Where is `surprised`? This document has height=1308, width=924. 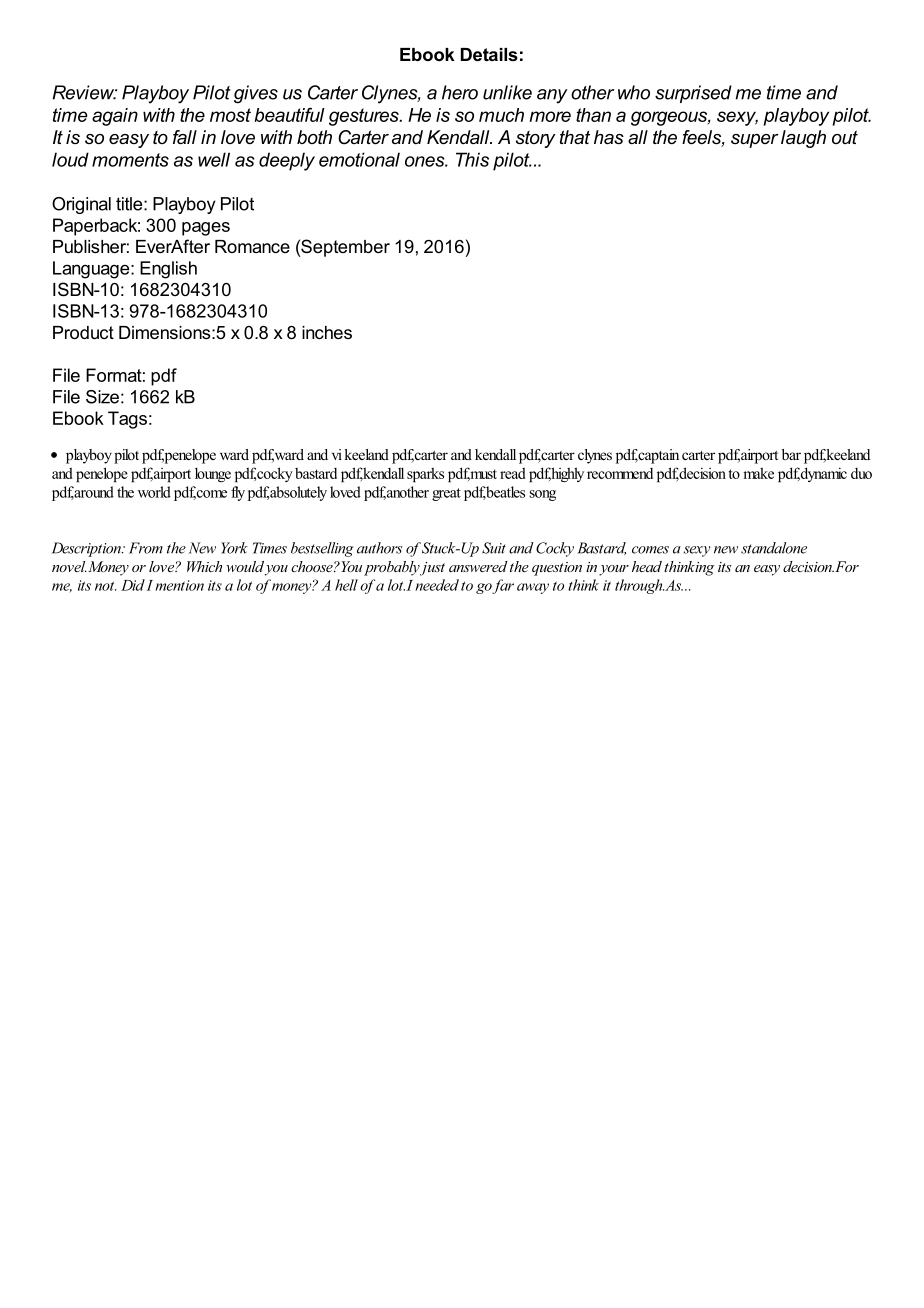 surprised is located at coordinates (693, 94).
